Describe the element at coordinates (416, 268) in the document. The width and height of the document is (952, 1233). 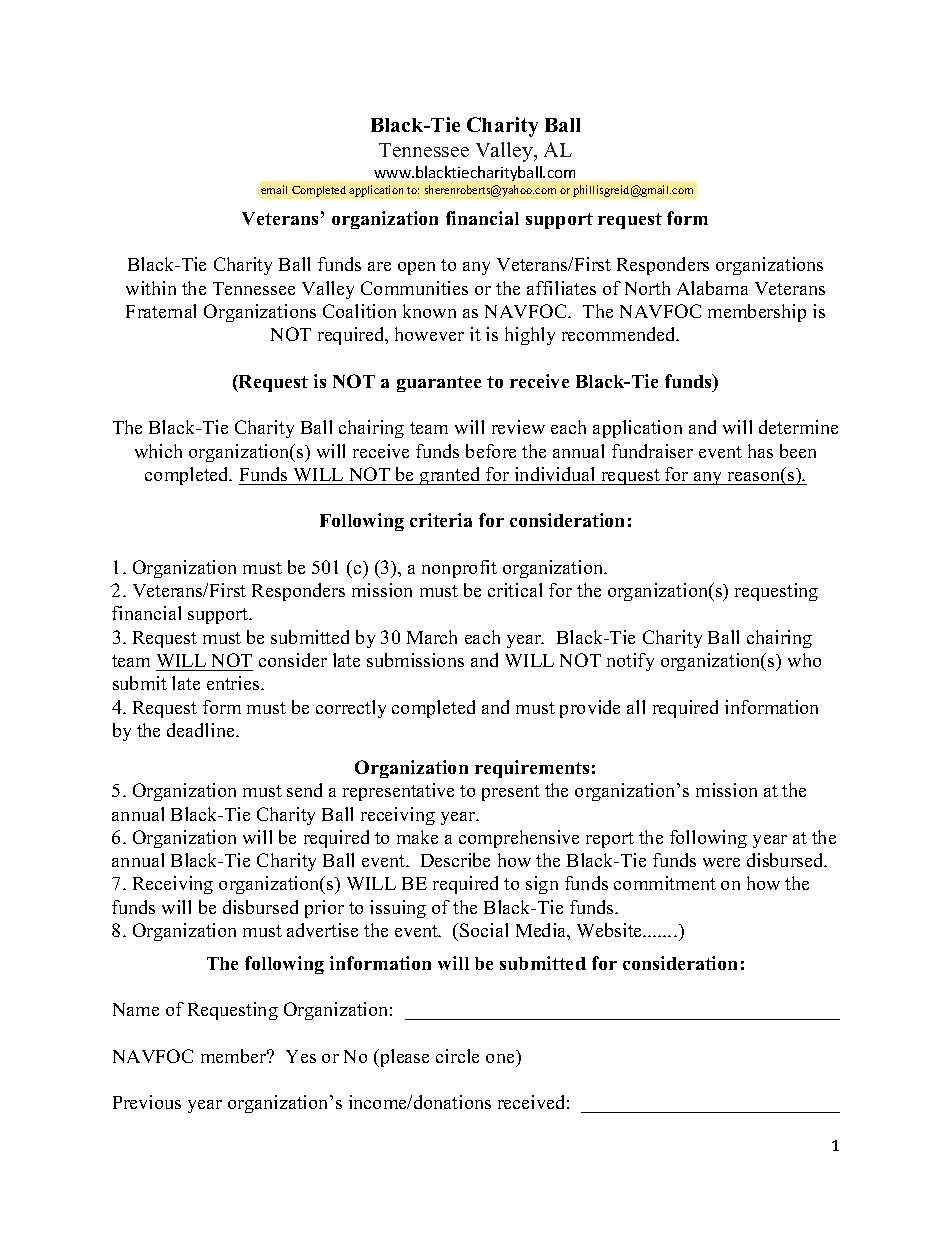
I see `open` at that location.
